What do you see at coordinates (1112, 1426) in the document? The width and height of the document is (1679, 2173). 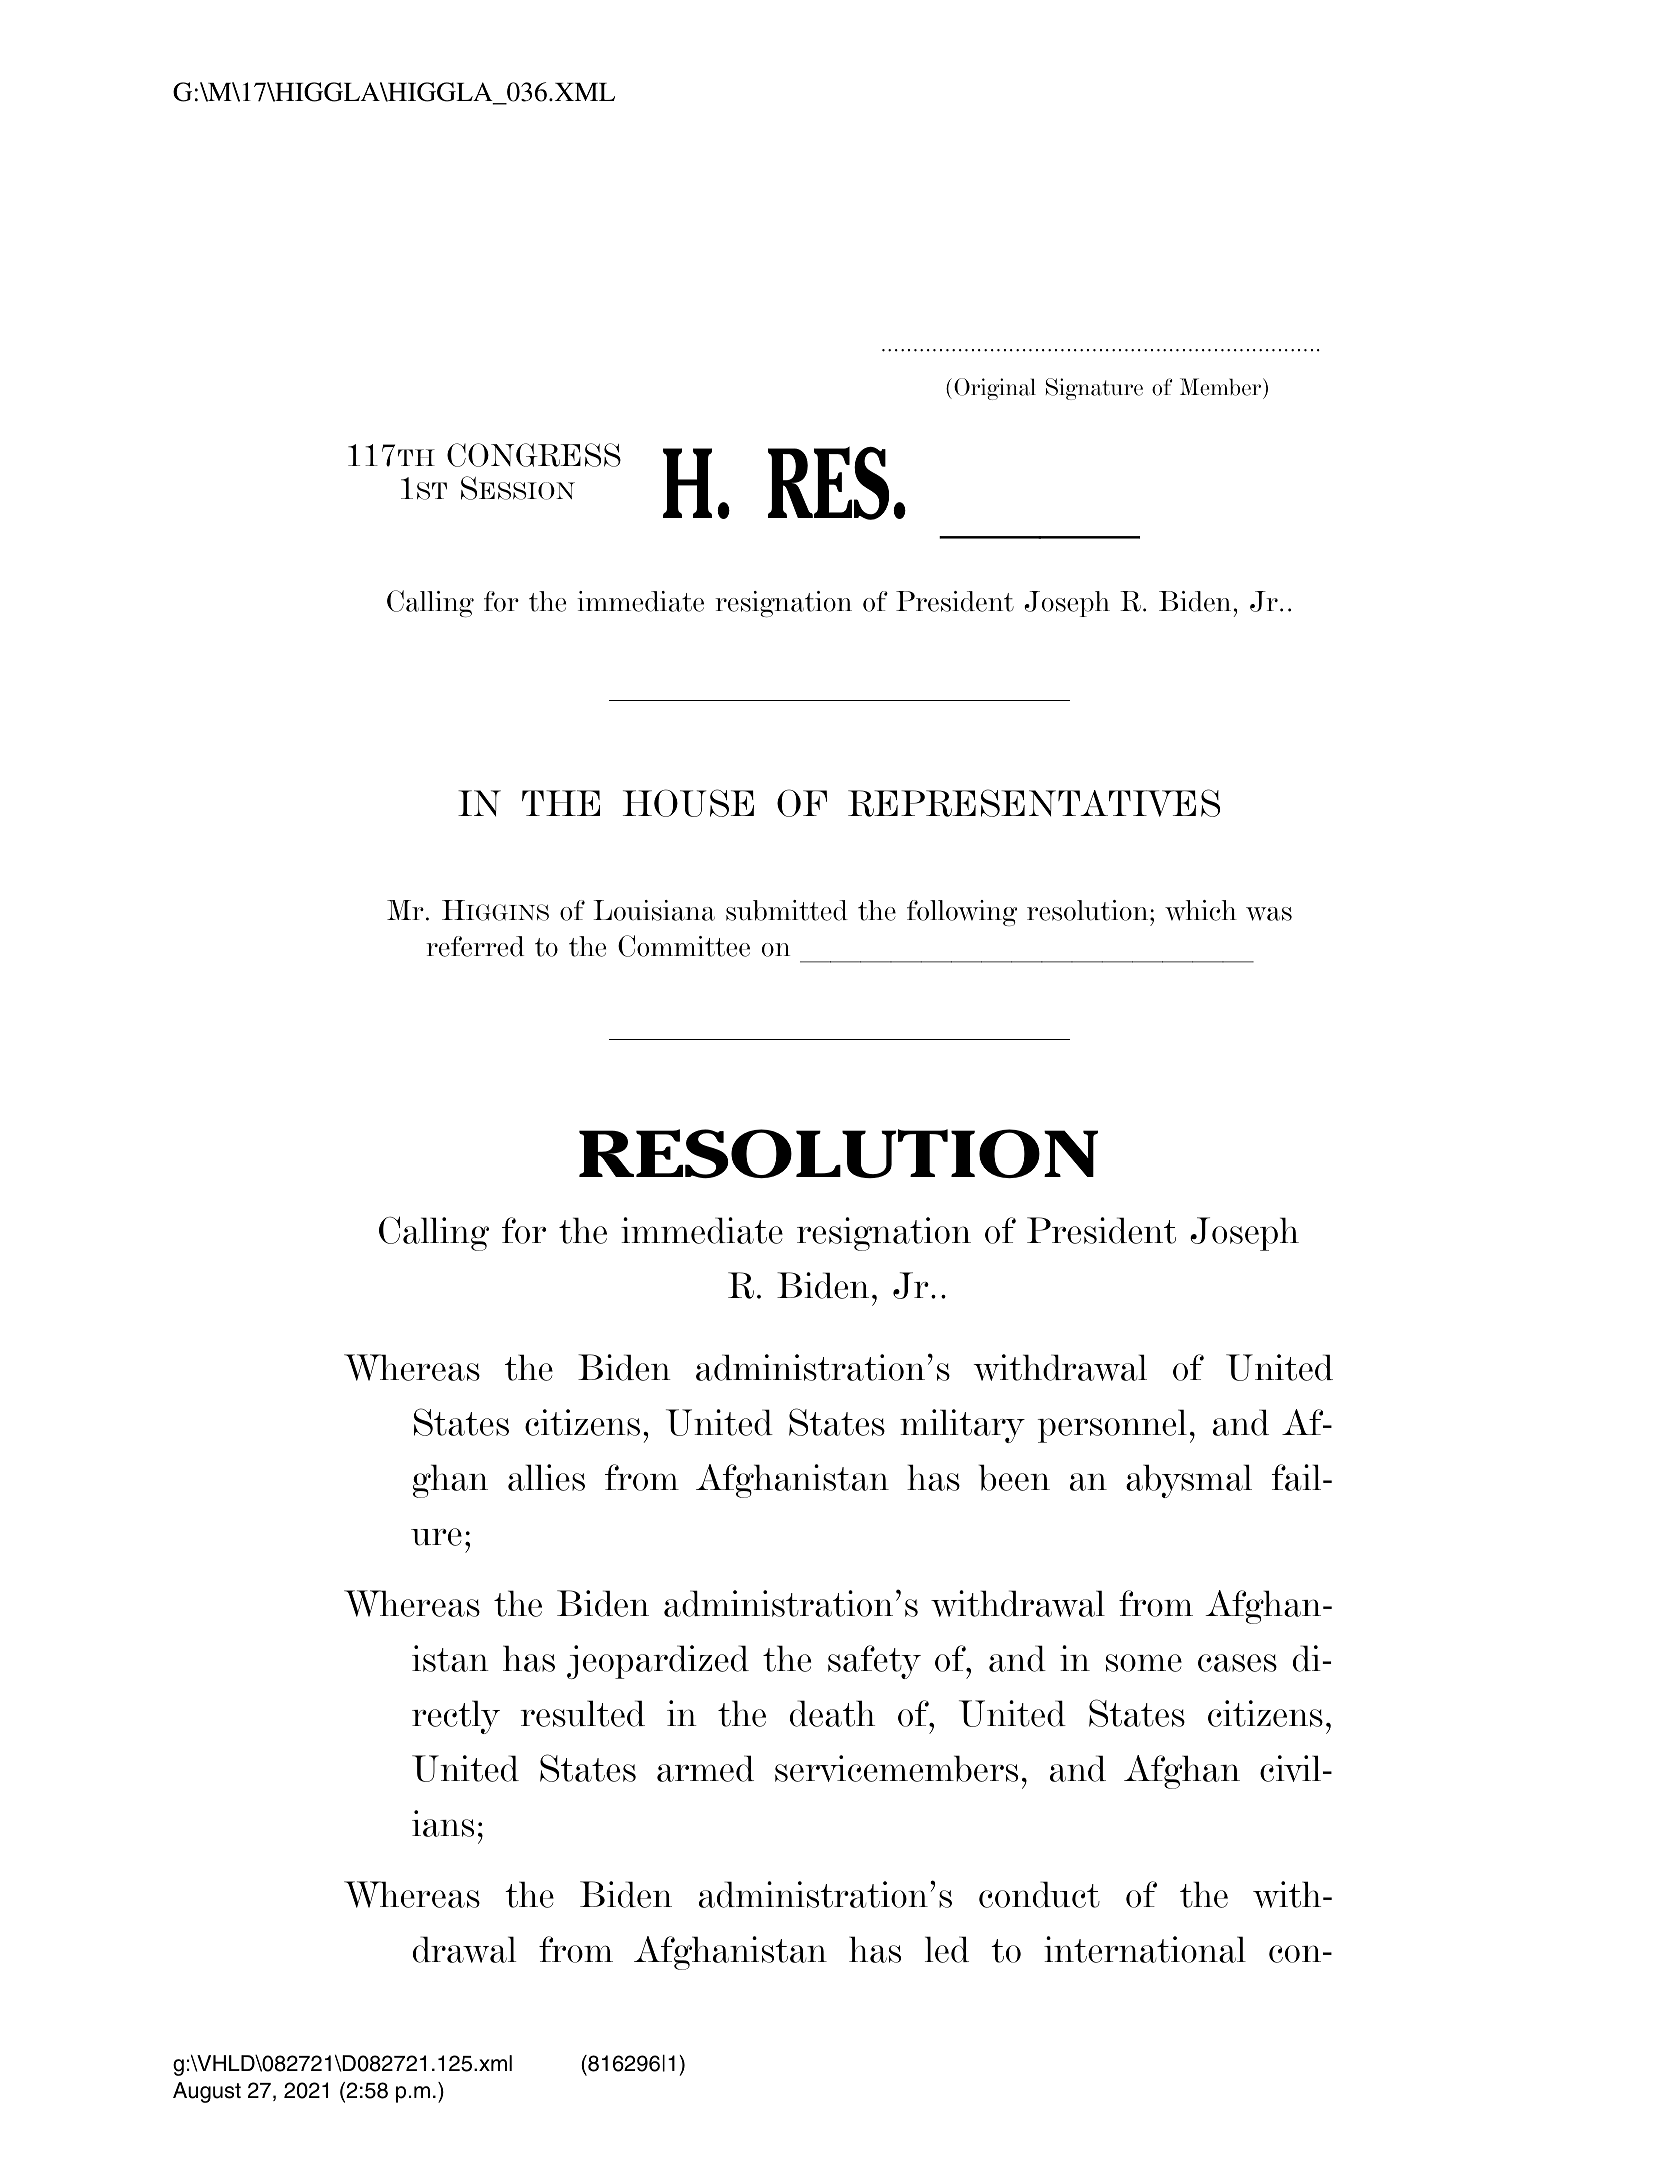 I see `personnel` at bounding box center [1112, 1426].
